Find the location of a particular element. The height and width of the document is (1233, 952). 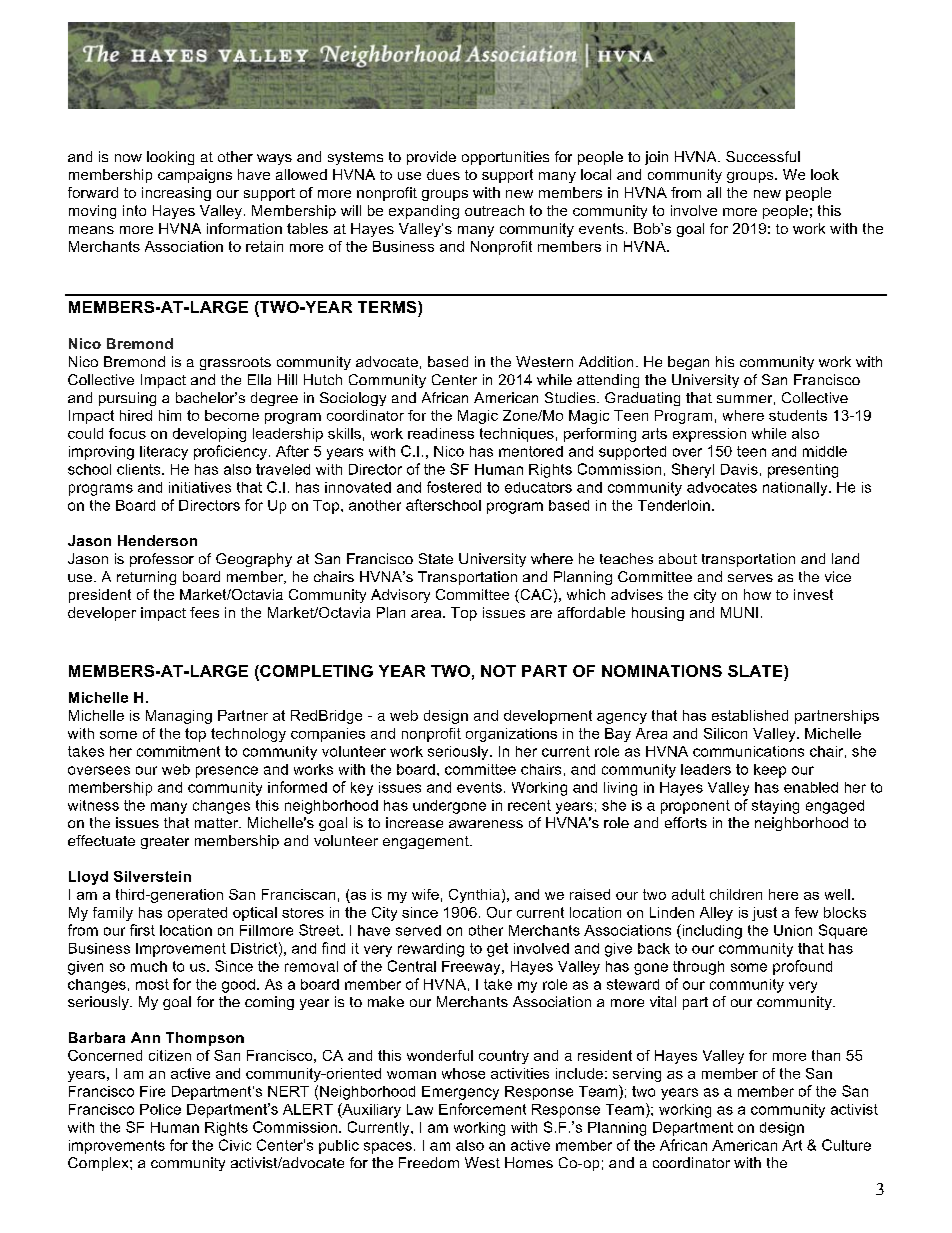

Cynthia is located at coordinates (474, 896).
